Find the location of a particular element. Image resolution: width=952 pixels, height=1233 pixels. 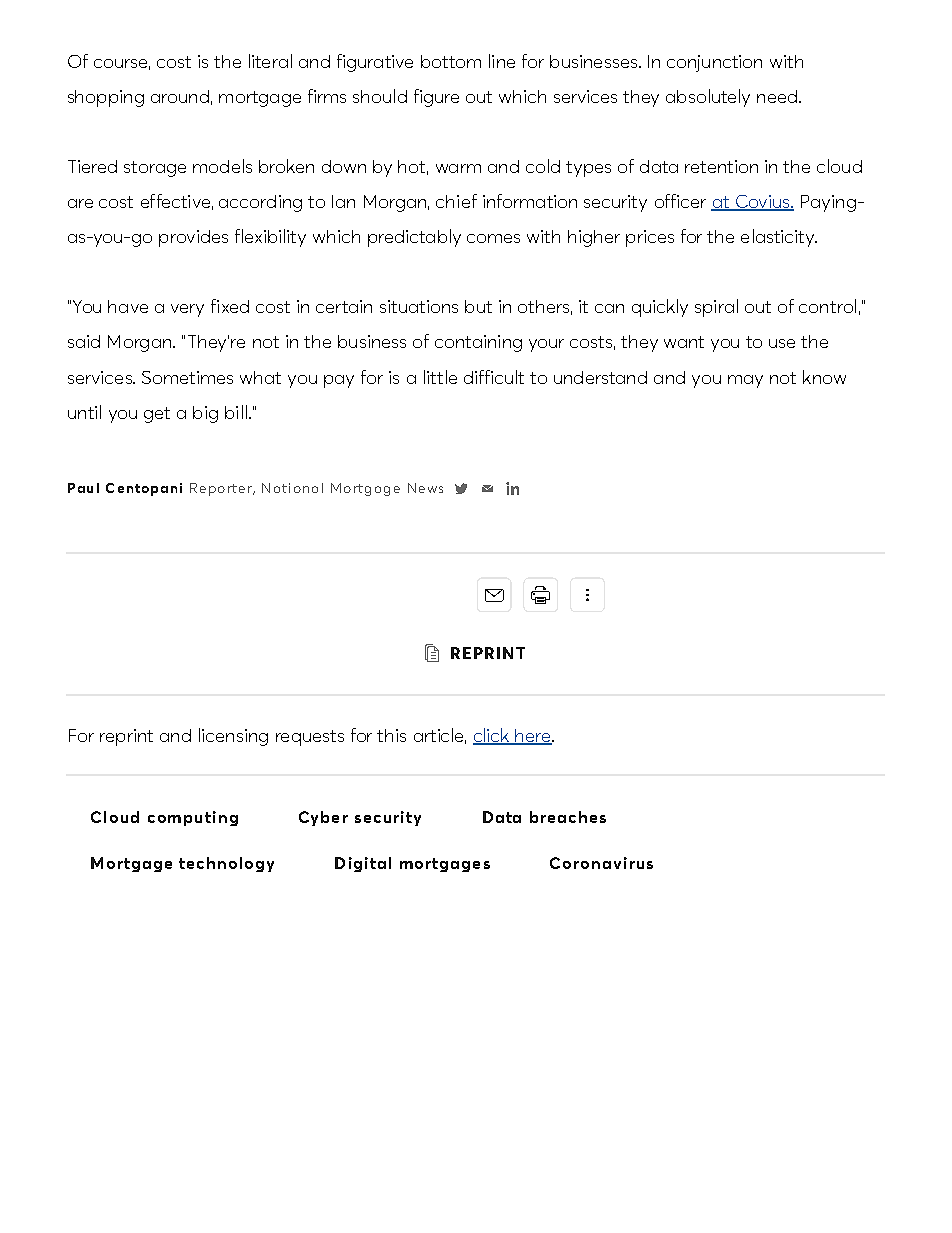

Reporter is located at coordinates (222, 489).
